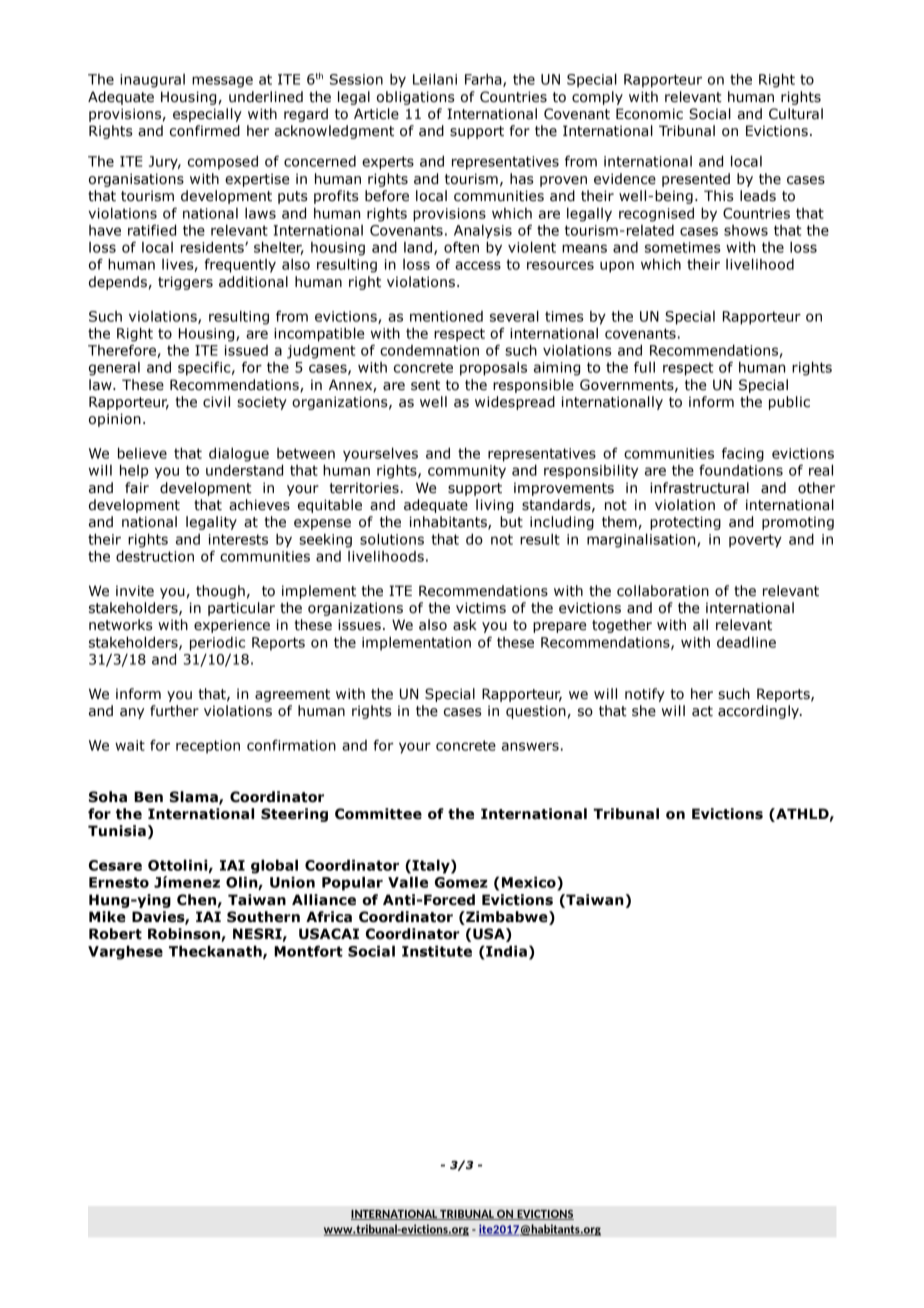  Describe the element at coordinates (530, 882) in the screenshot. I see `Mexico` at that location.
